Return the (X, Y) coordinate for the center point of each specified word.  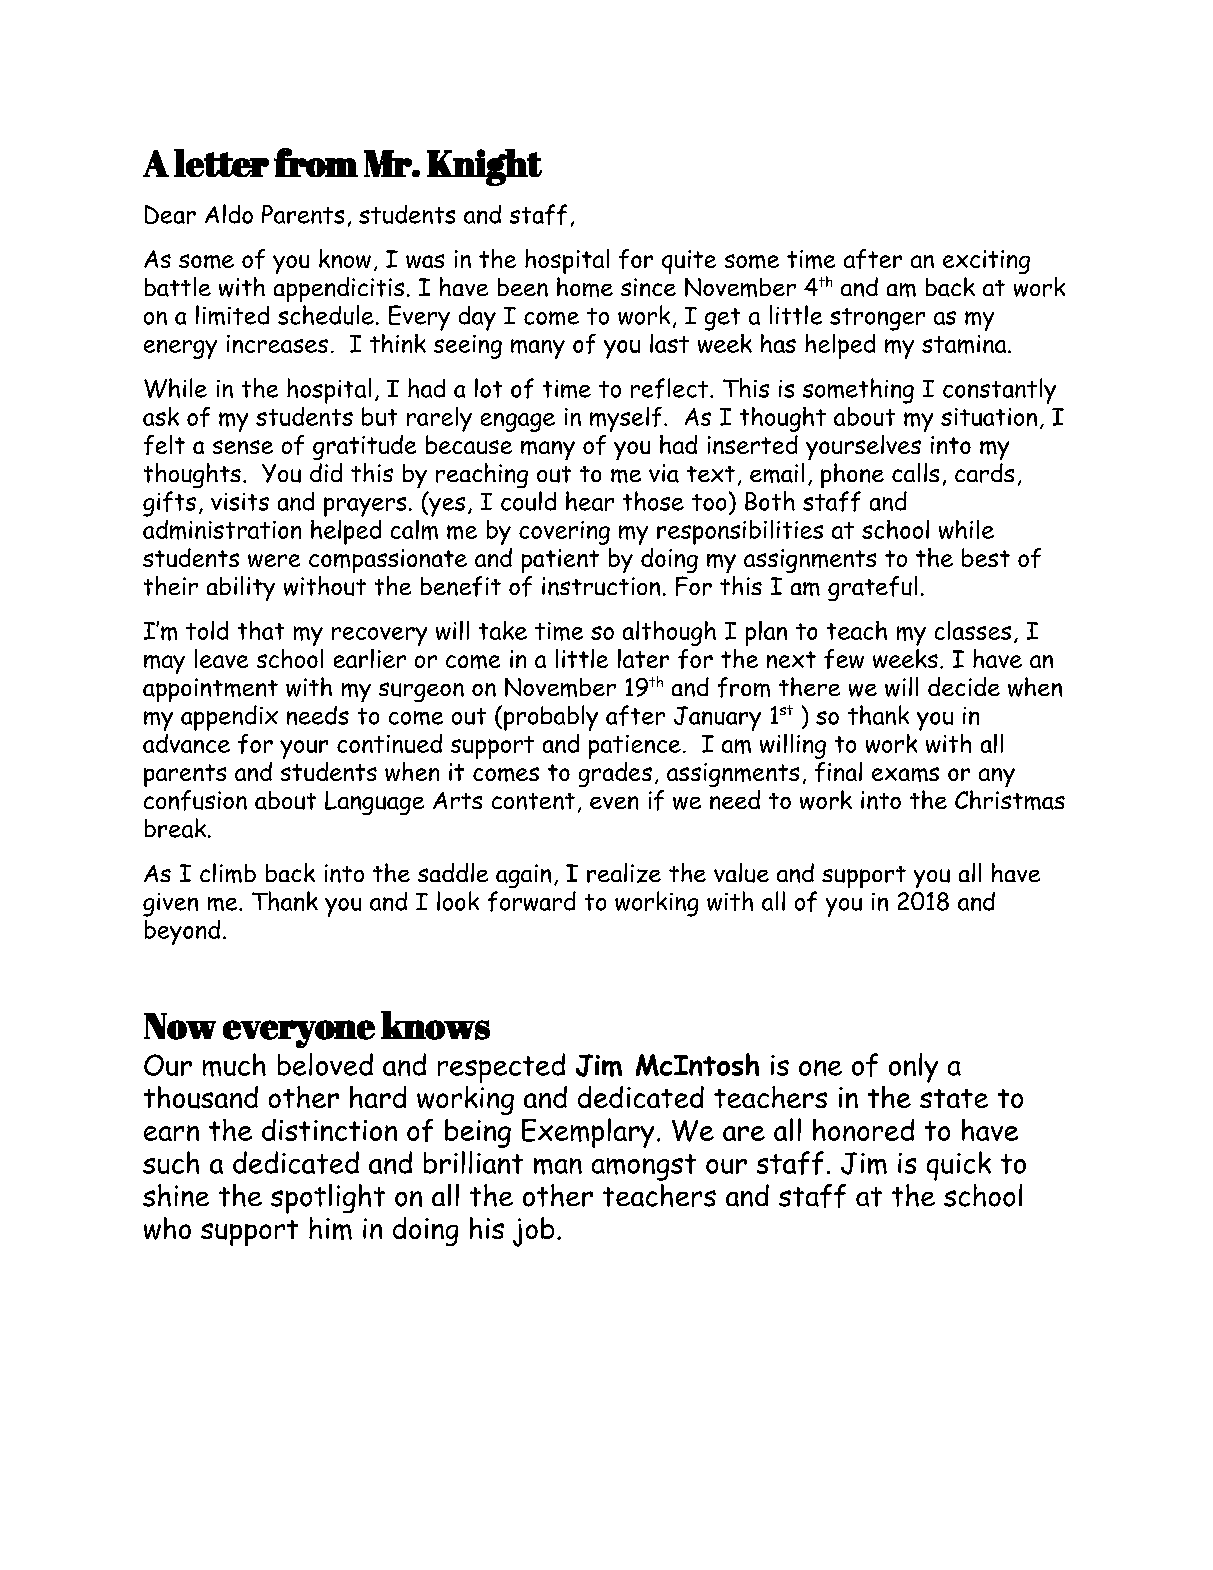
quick (959, 1166)
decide (964, 686)
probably (549, 718)
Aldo (229, 214)
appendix (229, 718)
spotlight (328, 1199)
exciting (986, 262)
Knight (484, 167)
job (533, 1232)
